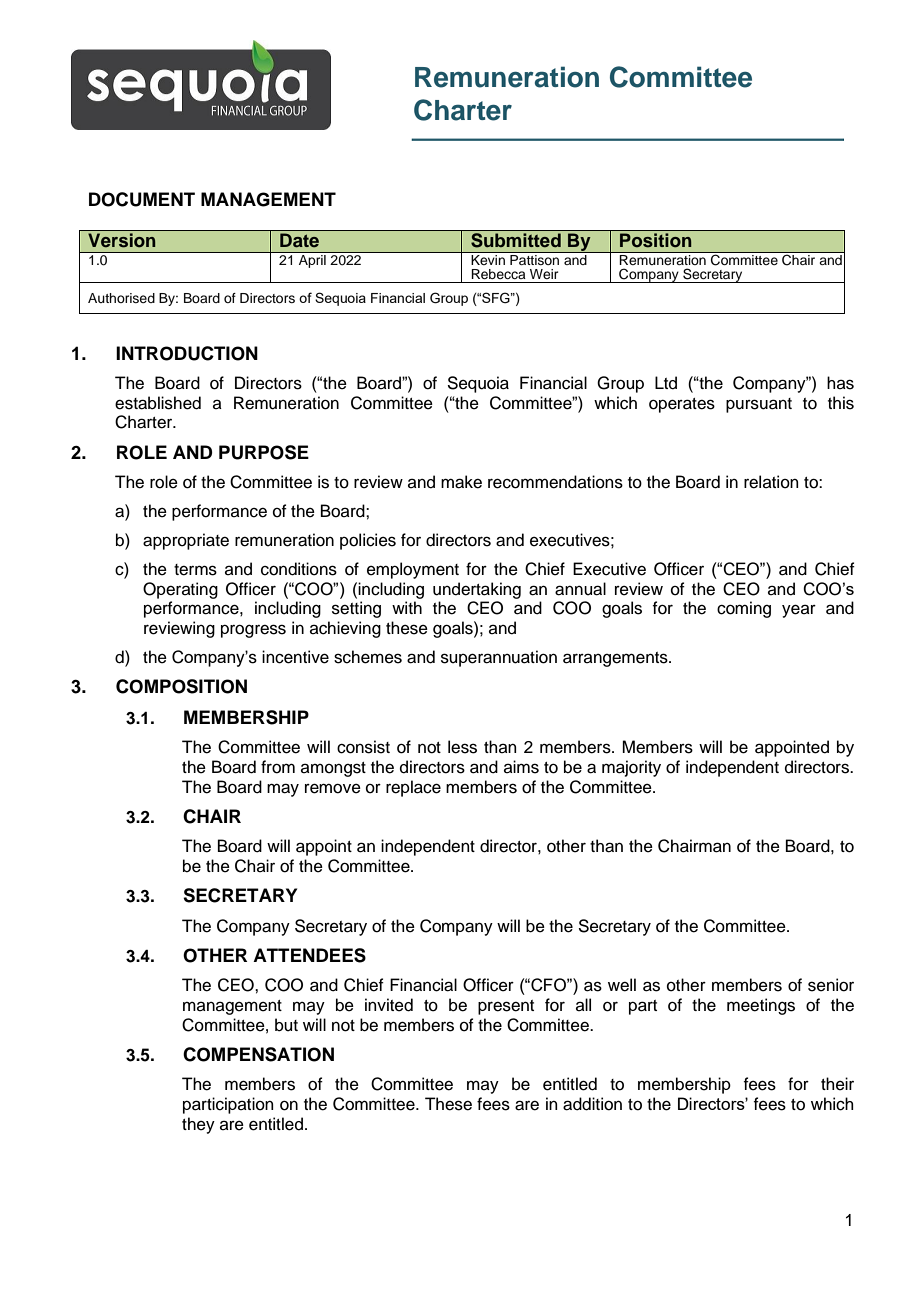 The height and width of the screenshot is (1308, 924). Describe the element at coordinates (198, 1125) in the screenshot. I see `they` at that location.
